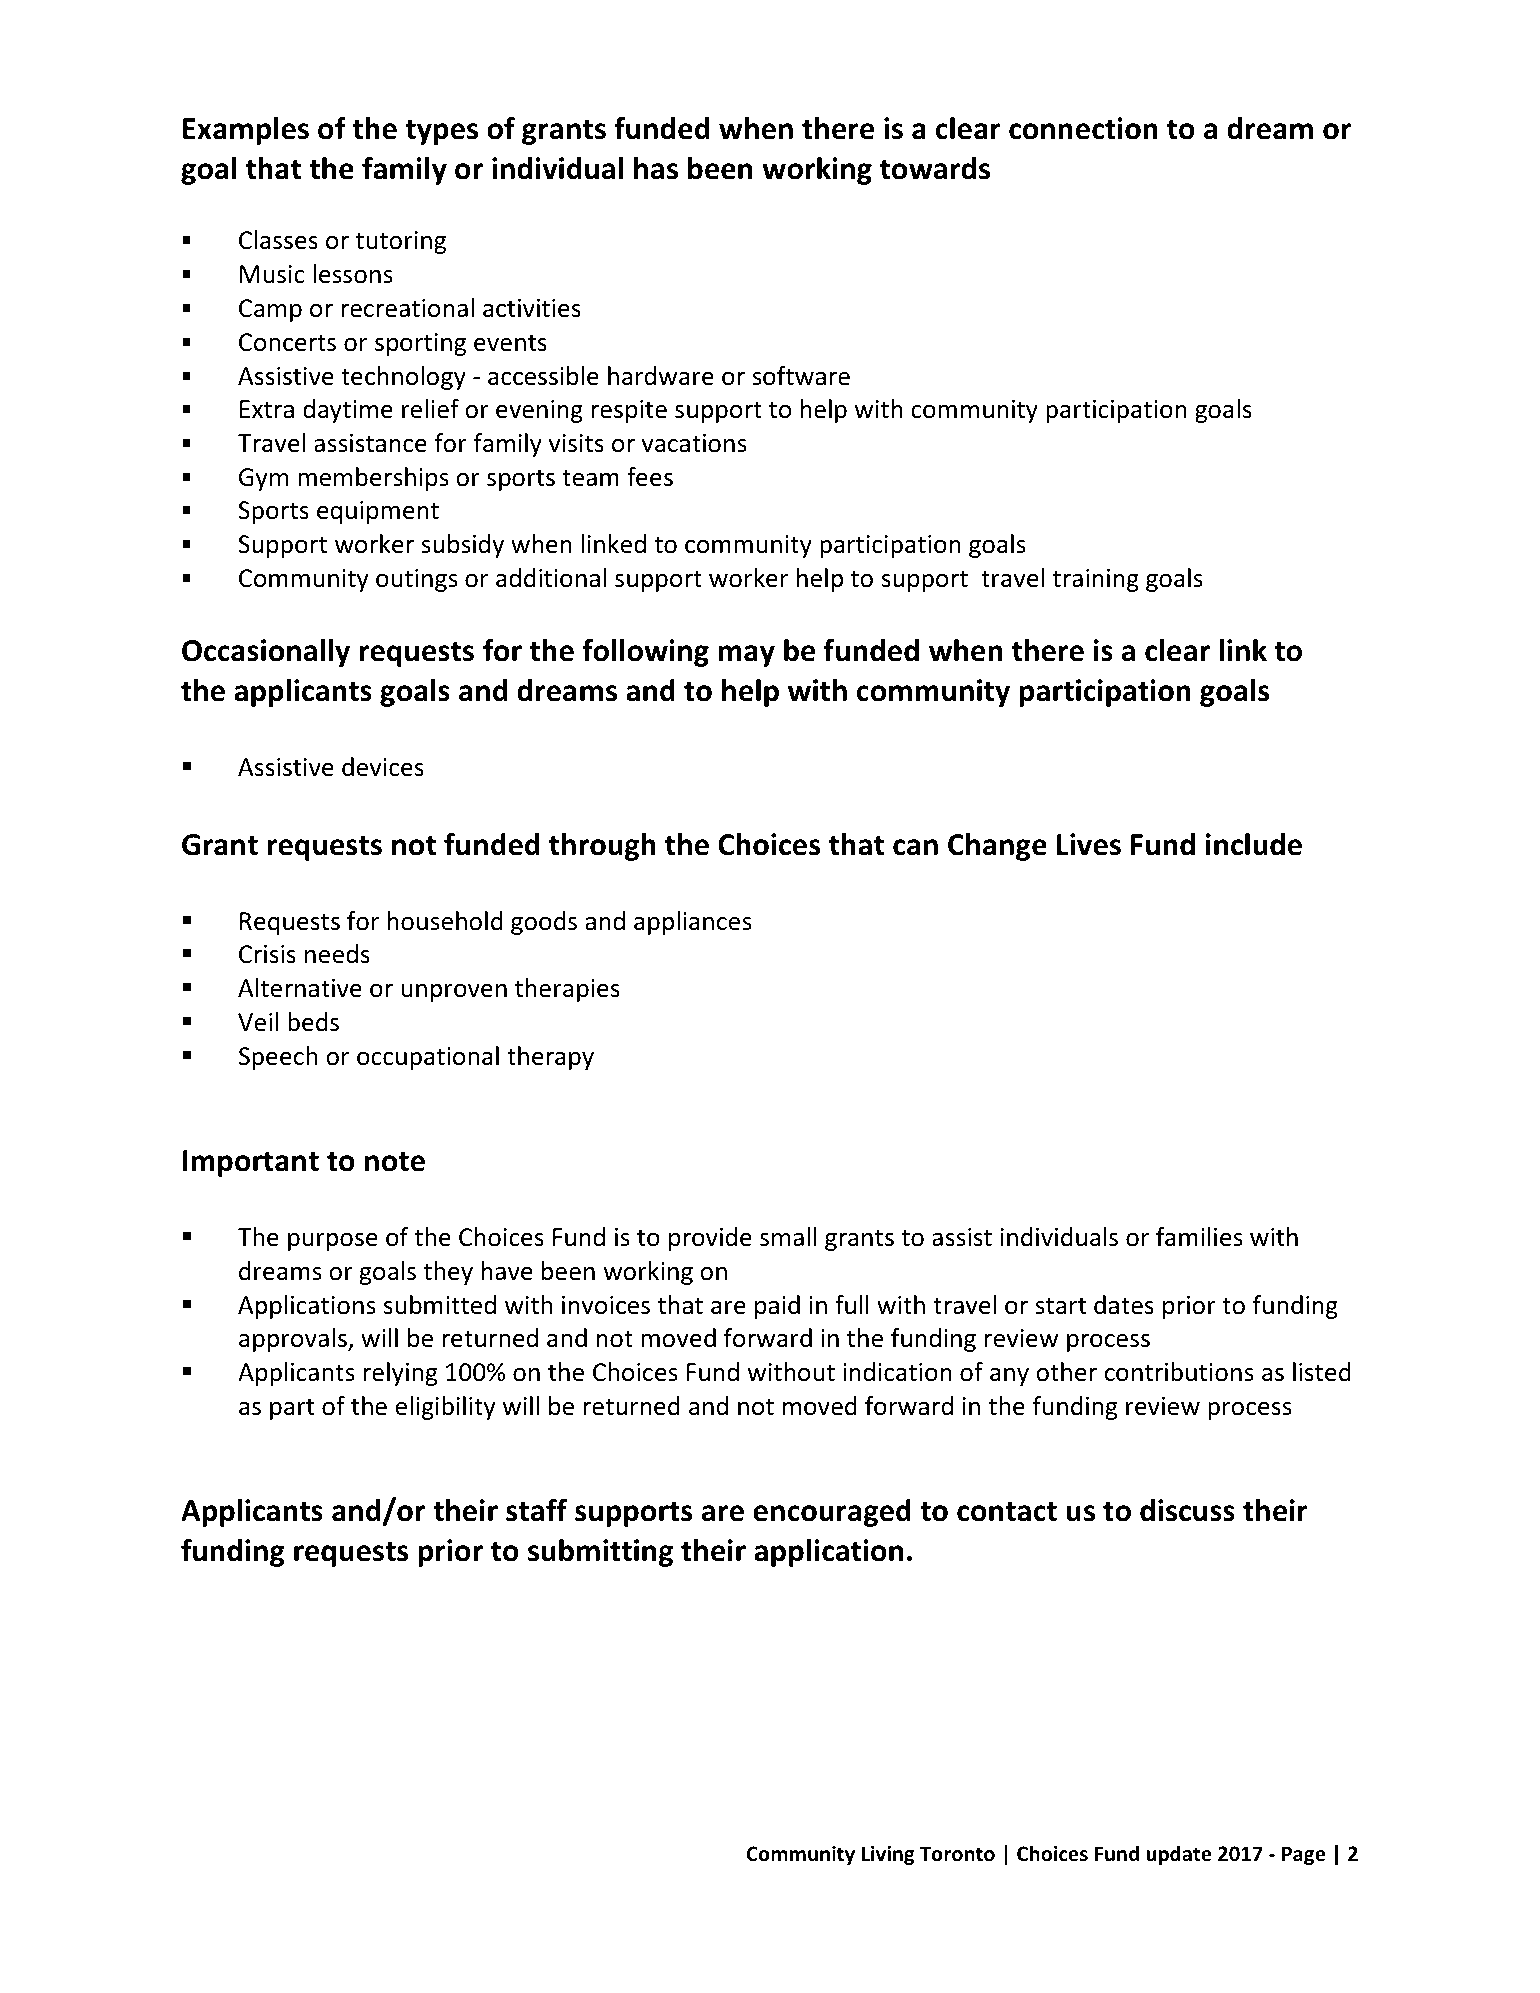 This page has height=1993, width=1540. I want to click on training, so click(1095, 580).
